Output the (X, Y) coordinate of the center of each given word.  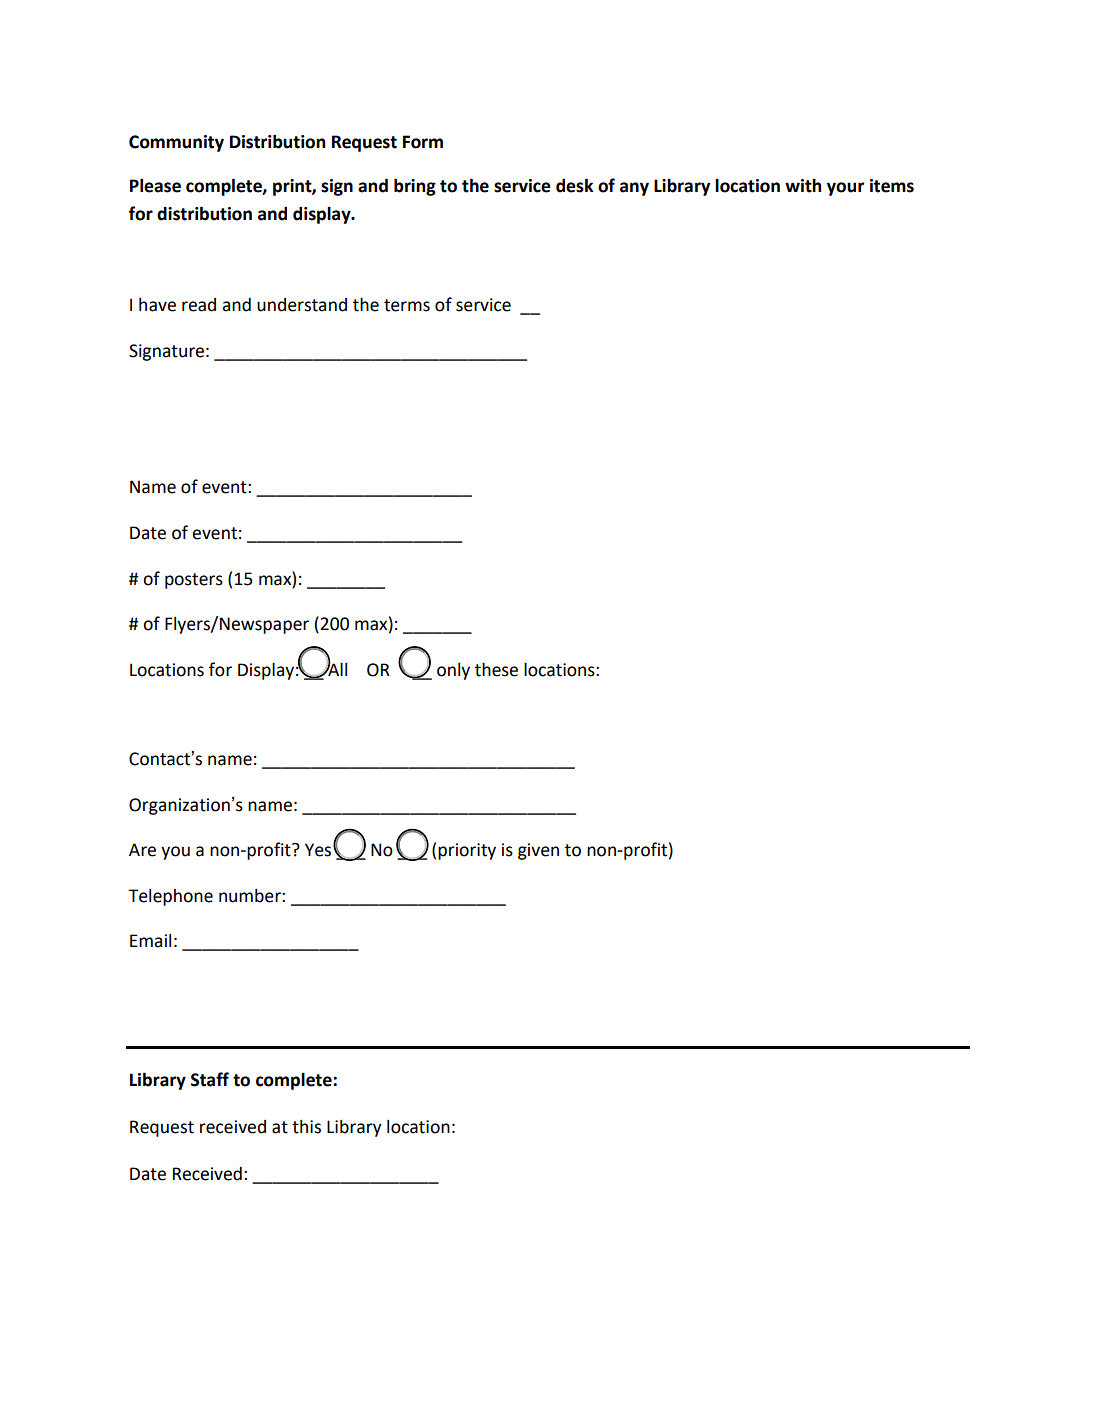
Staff (210, 1079)
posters (194, 581)
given (538, 851)
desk (574, 185)
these (496, 669)
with (803, 186)
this (306, 1127)
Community (176, 143)
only (453, 671)
